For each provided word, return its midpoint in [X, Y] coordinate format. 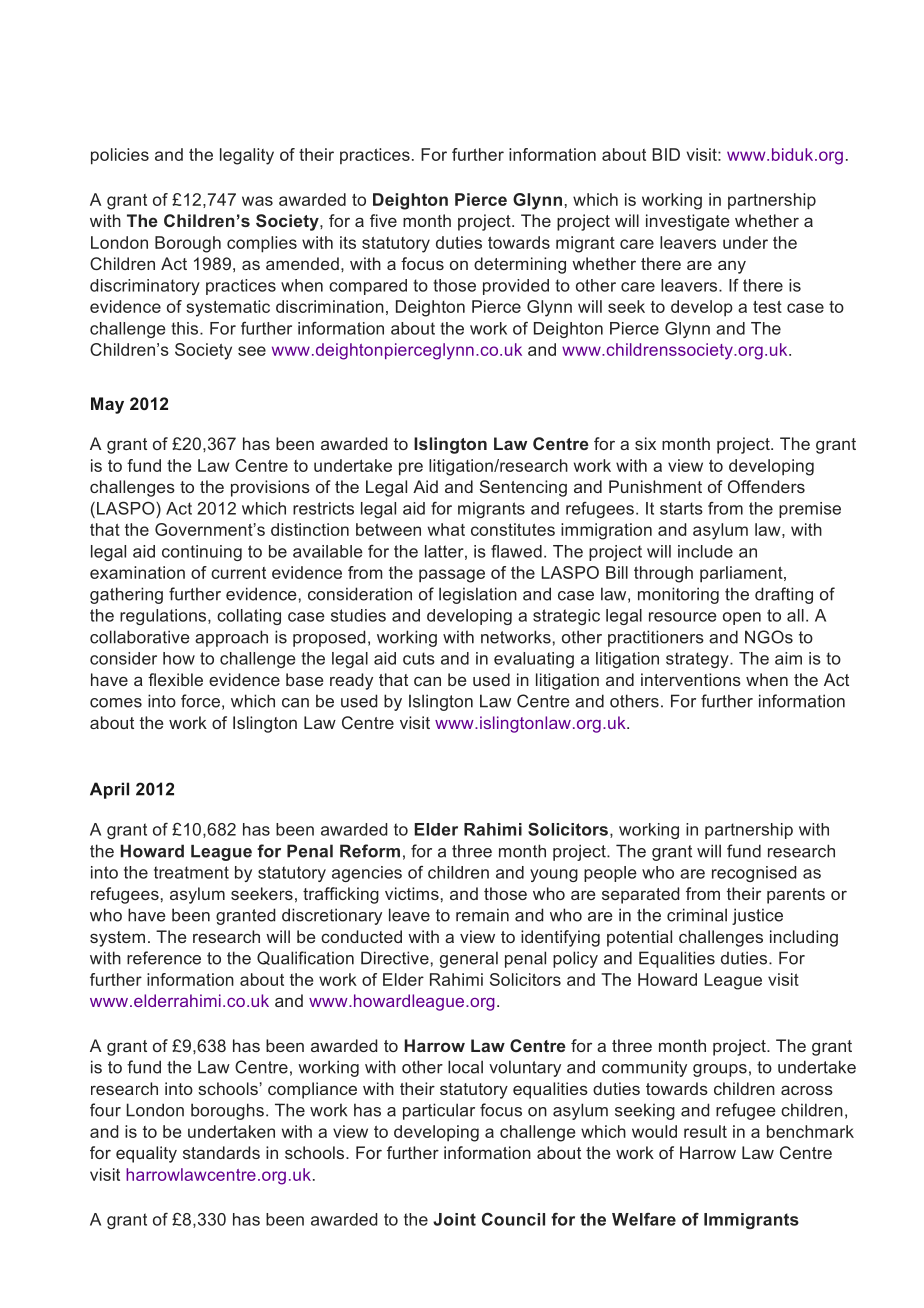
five [383, 220]
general [469, 959]
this [186, 328]
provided [516, 287]
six [645, 443]
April [109, 790]
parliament [742, 574]
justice [757, 916]
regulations [164, 617]
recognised [754, 874]
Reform [370, 851]
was [257, 201]
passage [452, 576]
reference [164, 958]
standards [221, 1152]
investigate [687, 222]
